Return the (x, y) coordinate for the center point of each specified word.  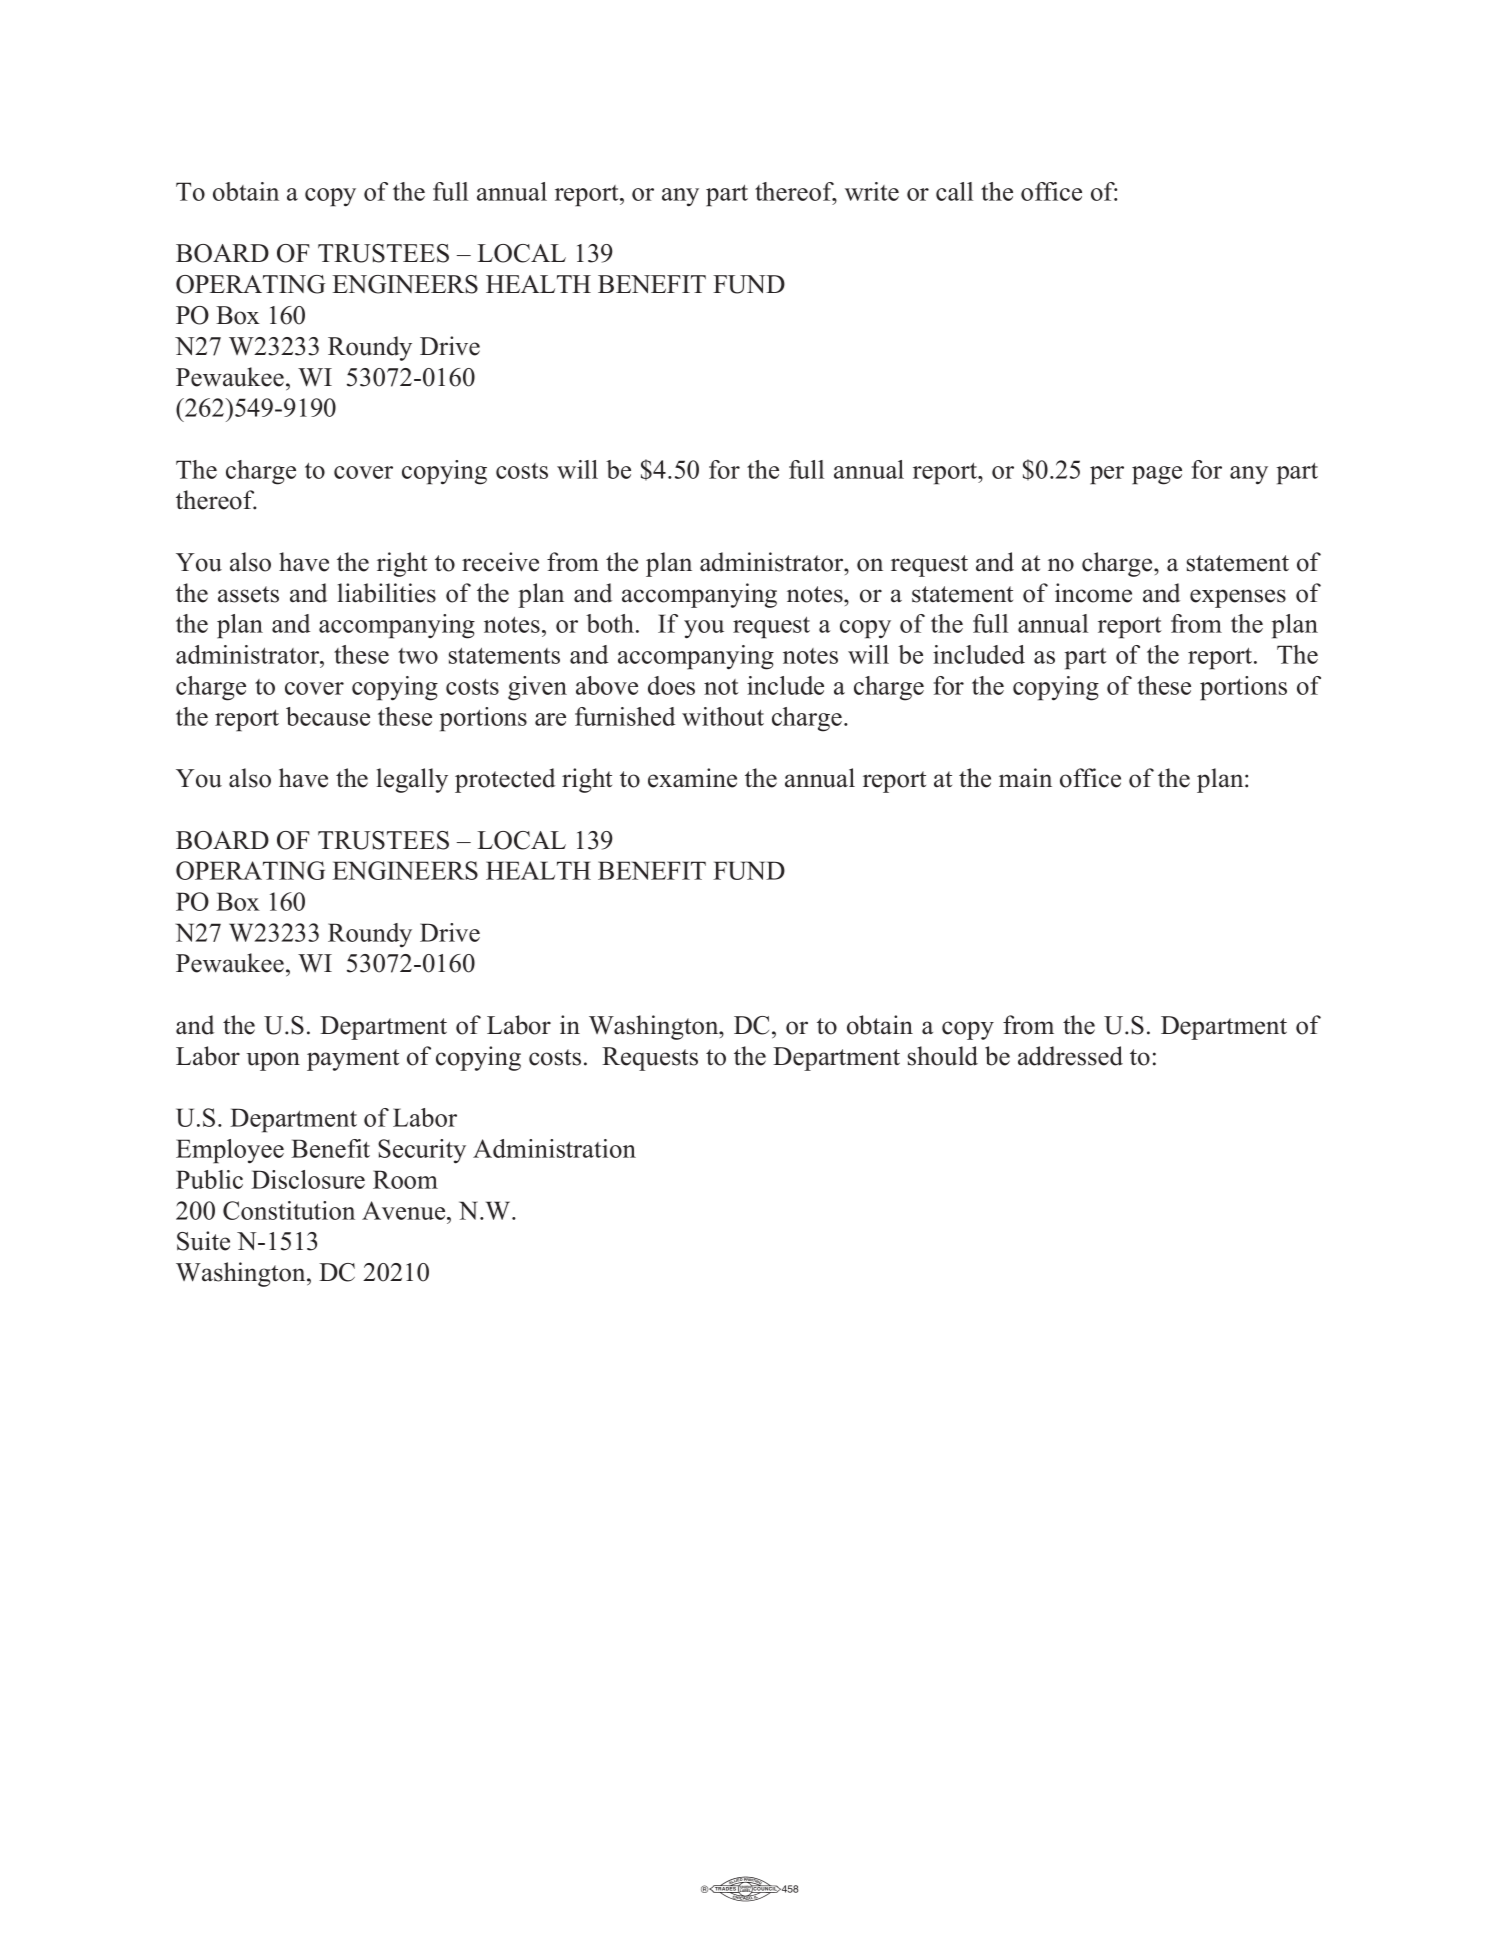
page (1157, 475)
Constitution (289, 1210)
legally (412, 780)
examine (692, 778)
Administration (554, 1148)
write (872, 191)
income (1093, 593)
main (1025, 778)
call (954, 191)
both (611, 623)
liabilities (386, 593)
